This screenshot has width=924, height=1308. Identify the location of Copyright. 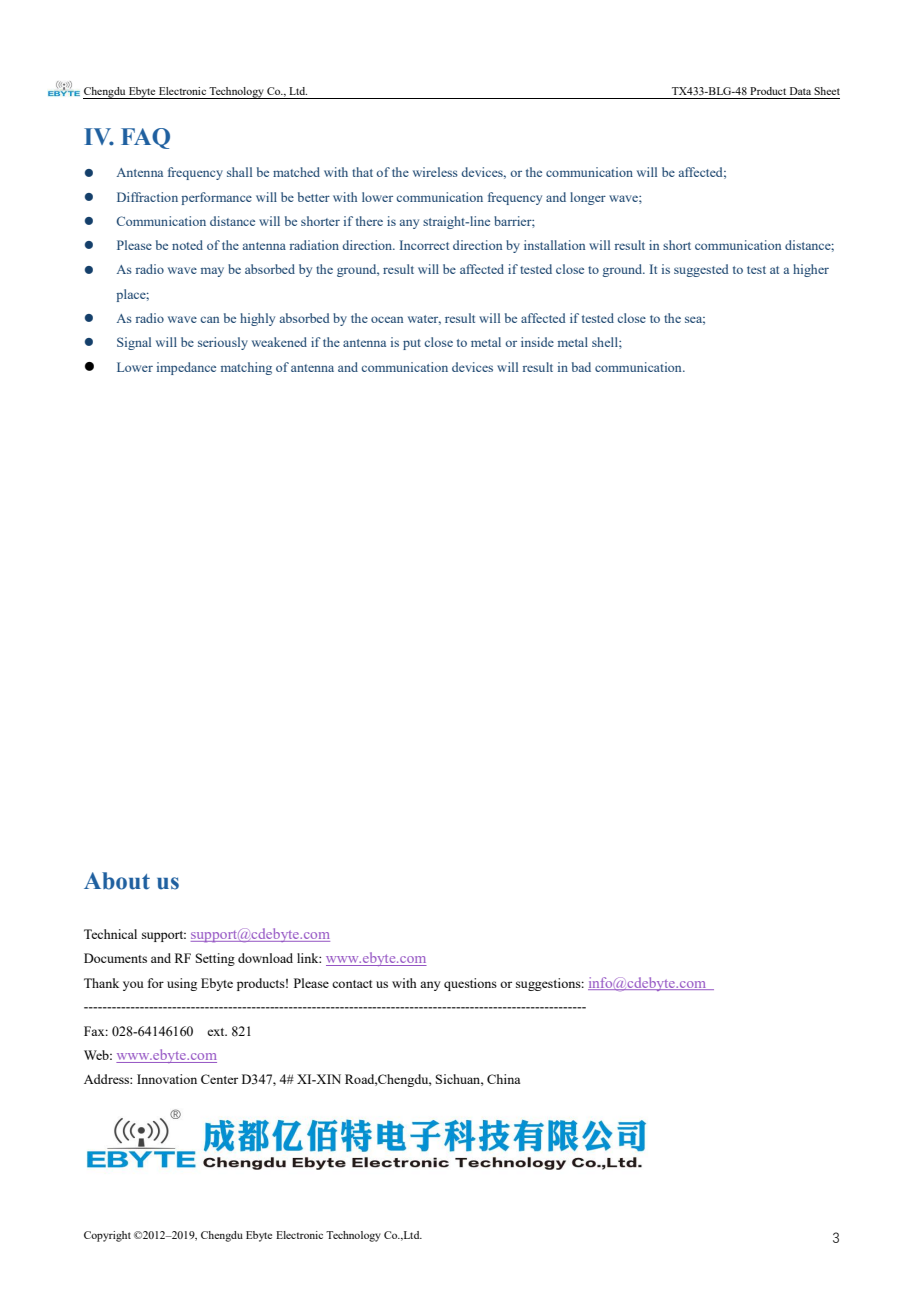
(107, 1236).
